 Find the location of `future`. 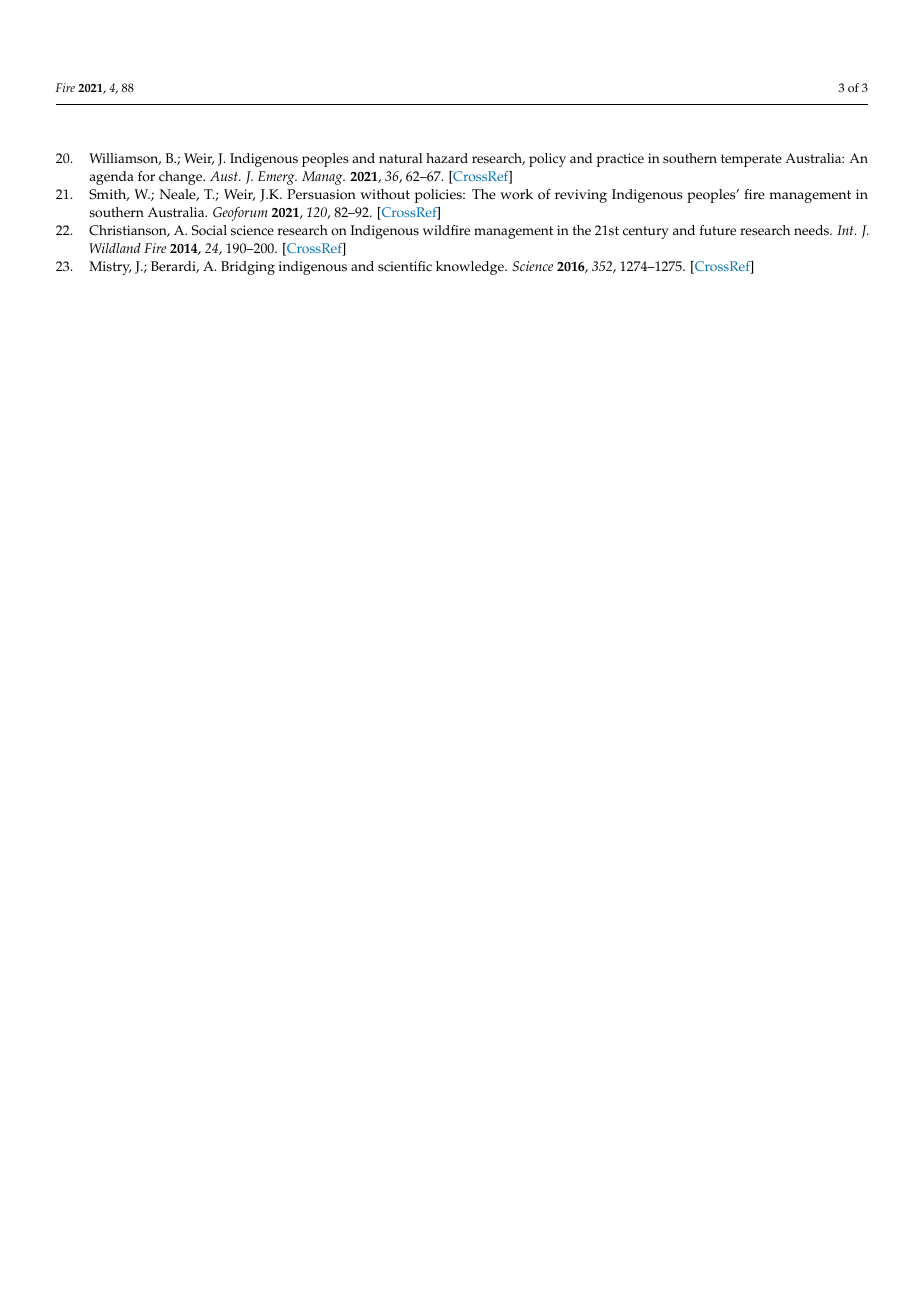

future is located at coordinates (718, 230).
